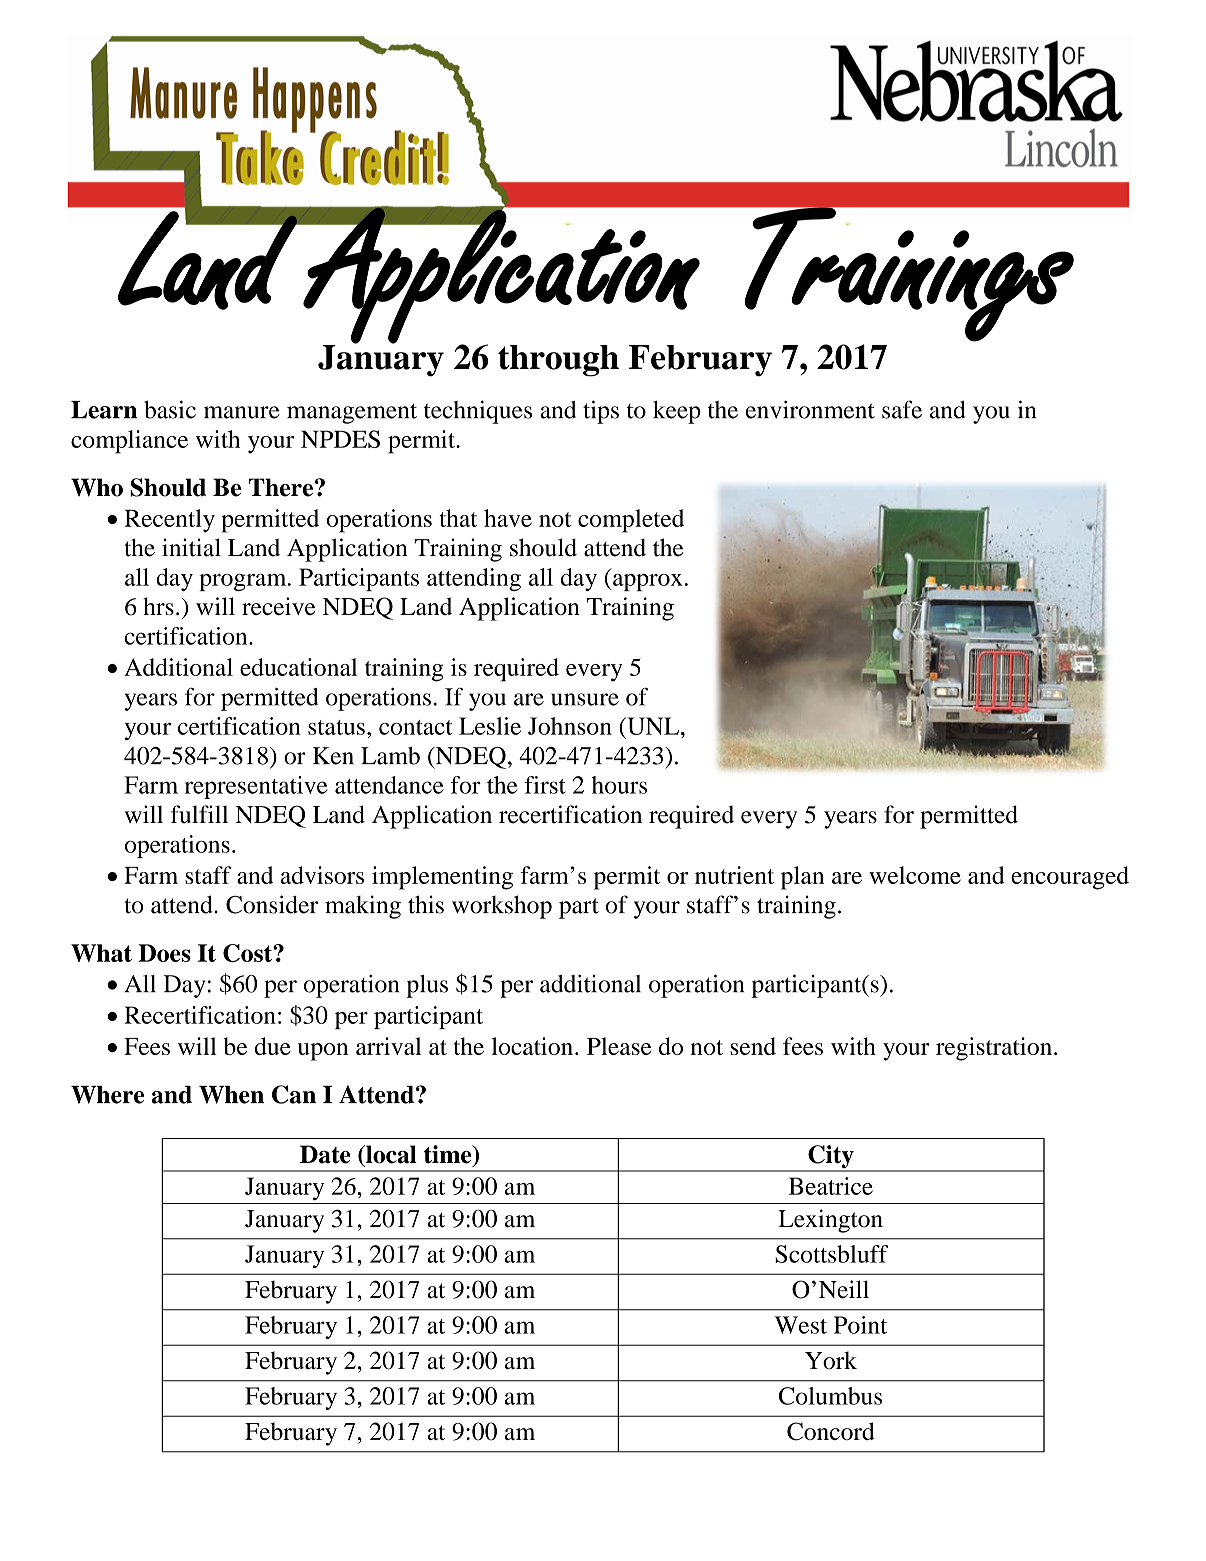 Image resolution: width=1206 pixels, height=1561 pixels. Describe the element at coordinates (570, 726) in the screenshot. I see `Johnson` at that location.
